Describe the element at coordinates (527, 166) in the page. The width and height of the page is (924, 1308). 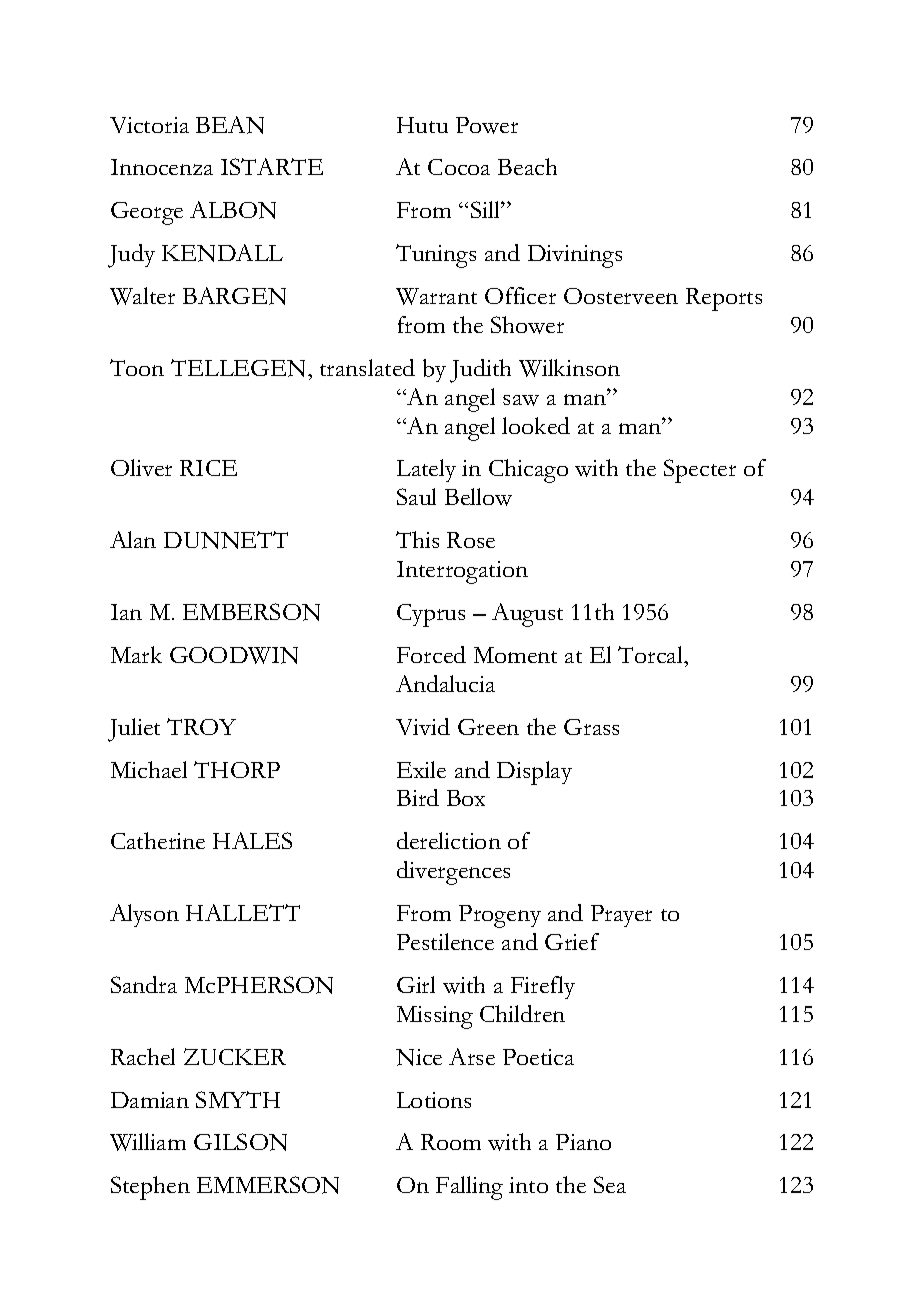
I see `Beach` at that location.
